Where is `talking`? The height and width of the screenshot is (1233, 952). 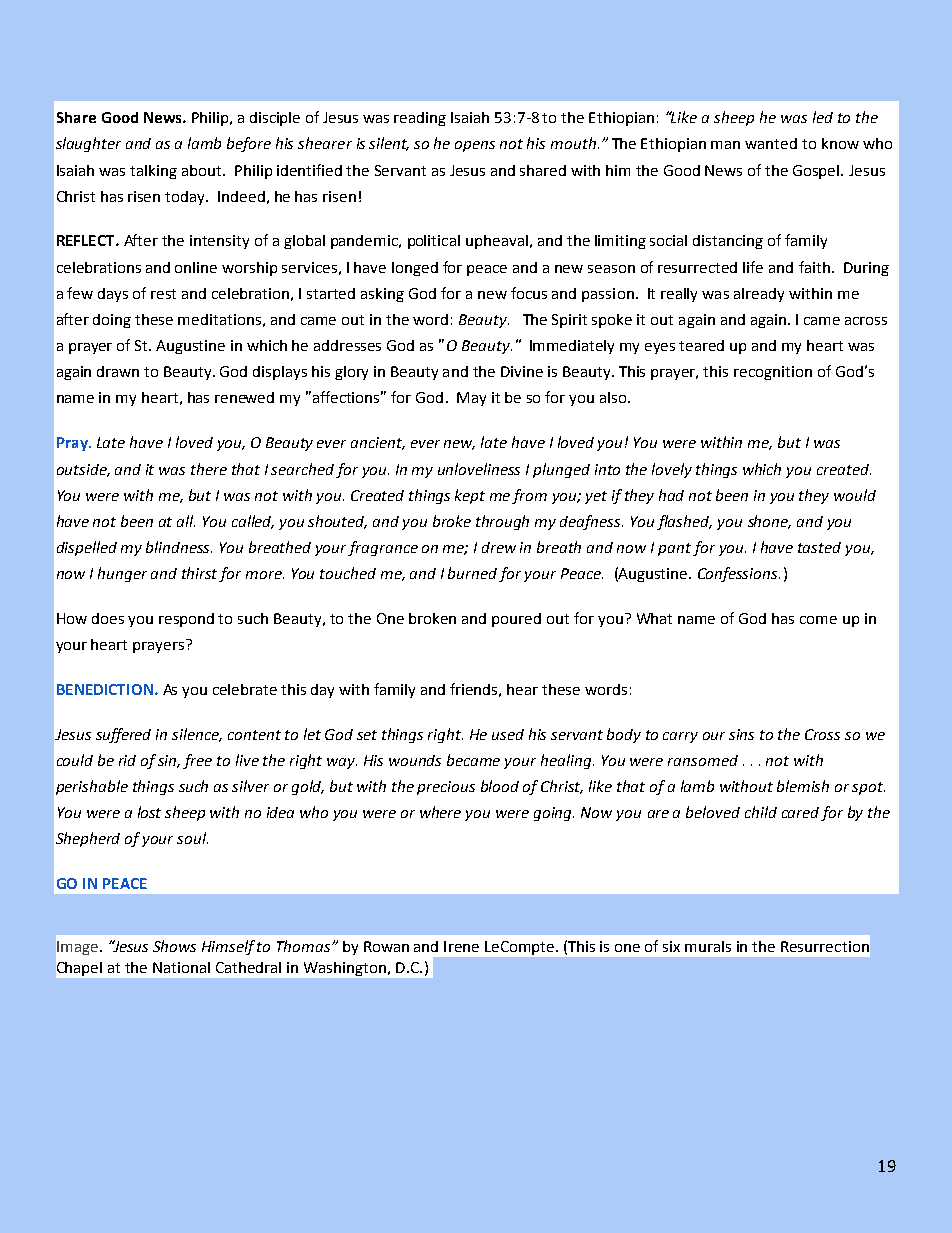
talking is located at coordinates (153, 172).
